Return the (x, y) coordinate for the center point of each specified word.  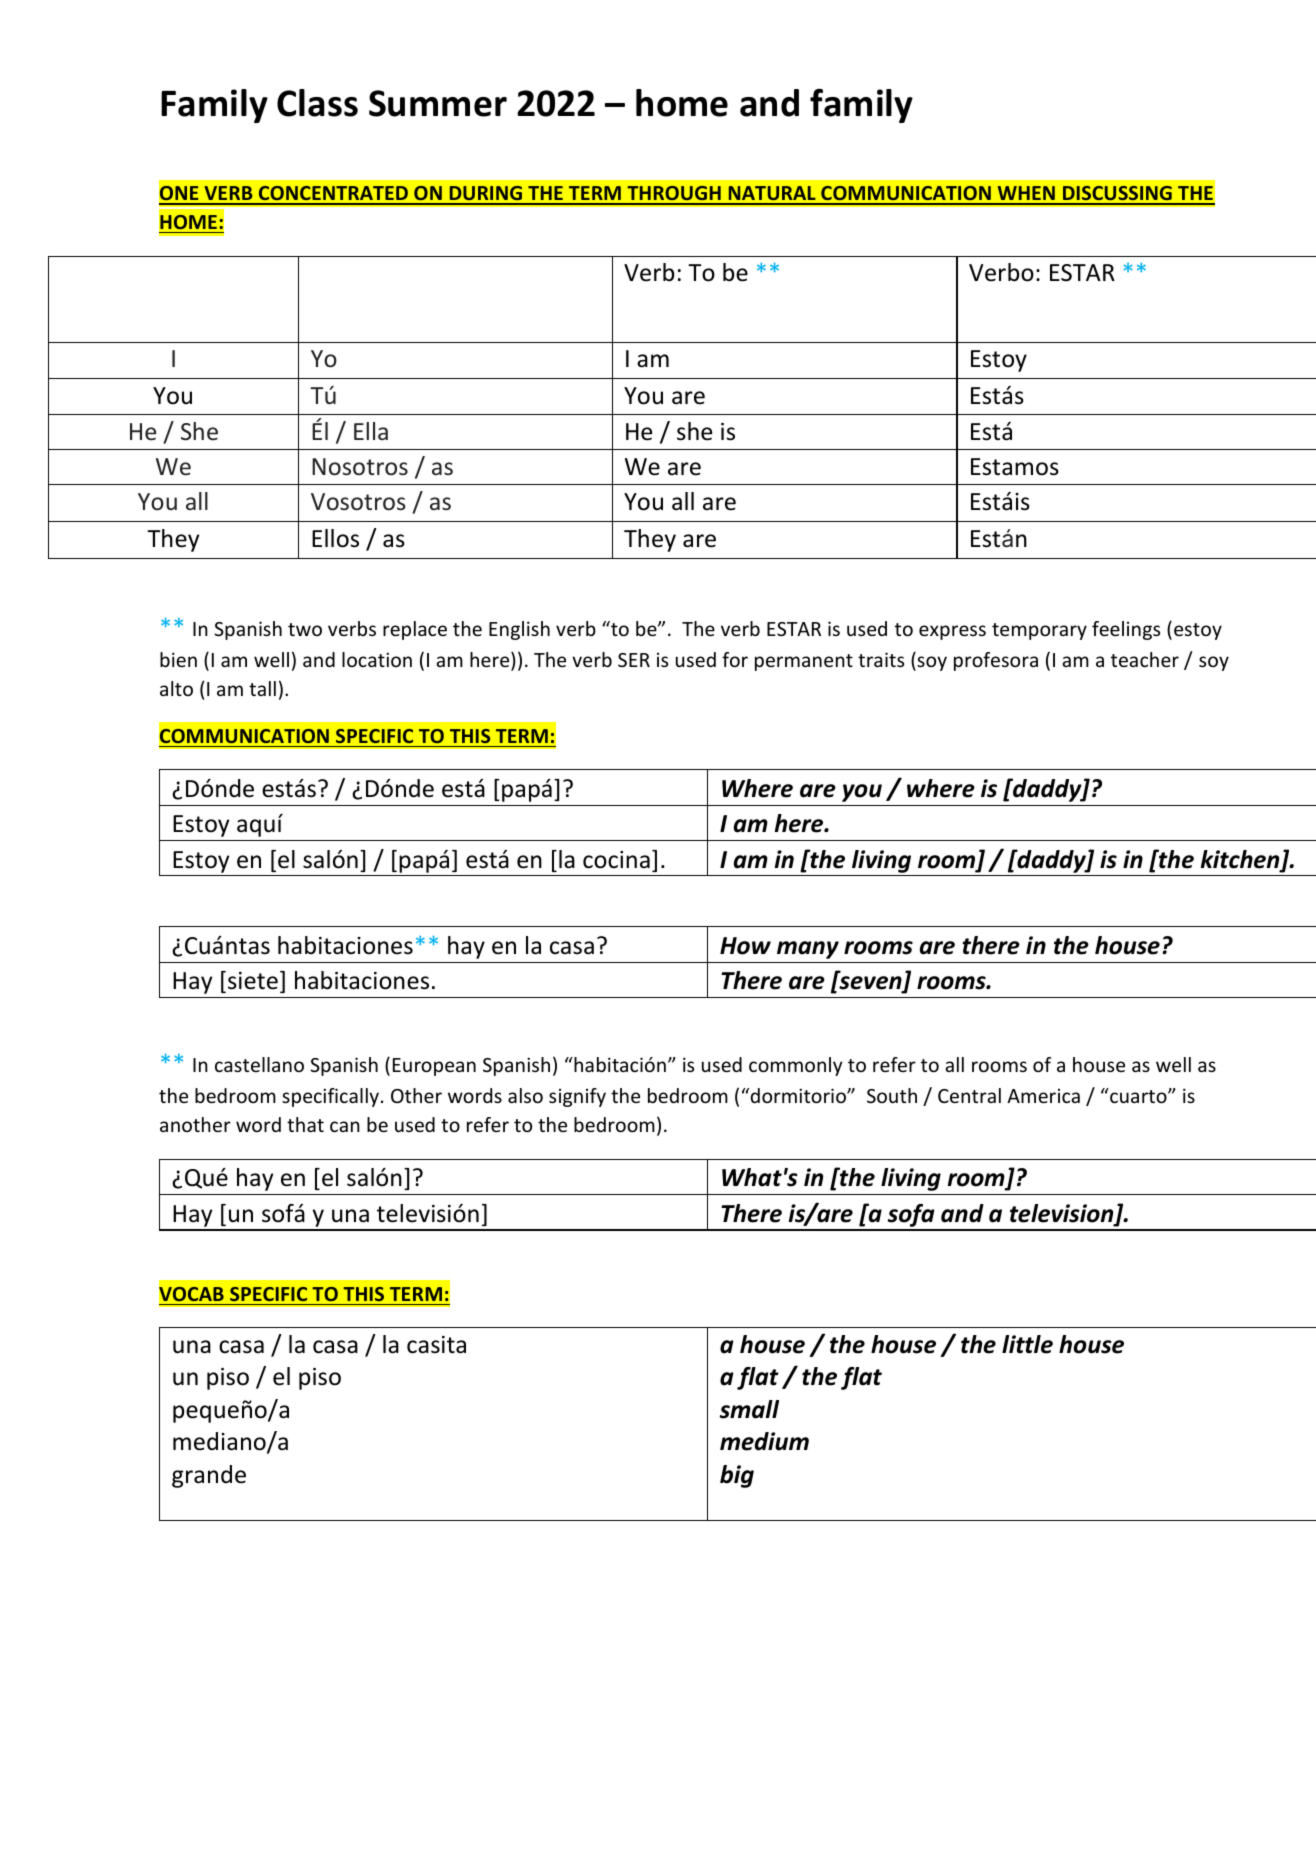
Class (317, 103)
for (735, 659)
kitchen (1241, 860)
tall (262, 688)
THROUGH (674, 195)
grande (209, 1476)
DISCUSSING (1117, 195)
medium (764, 1441)
